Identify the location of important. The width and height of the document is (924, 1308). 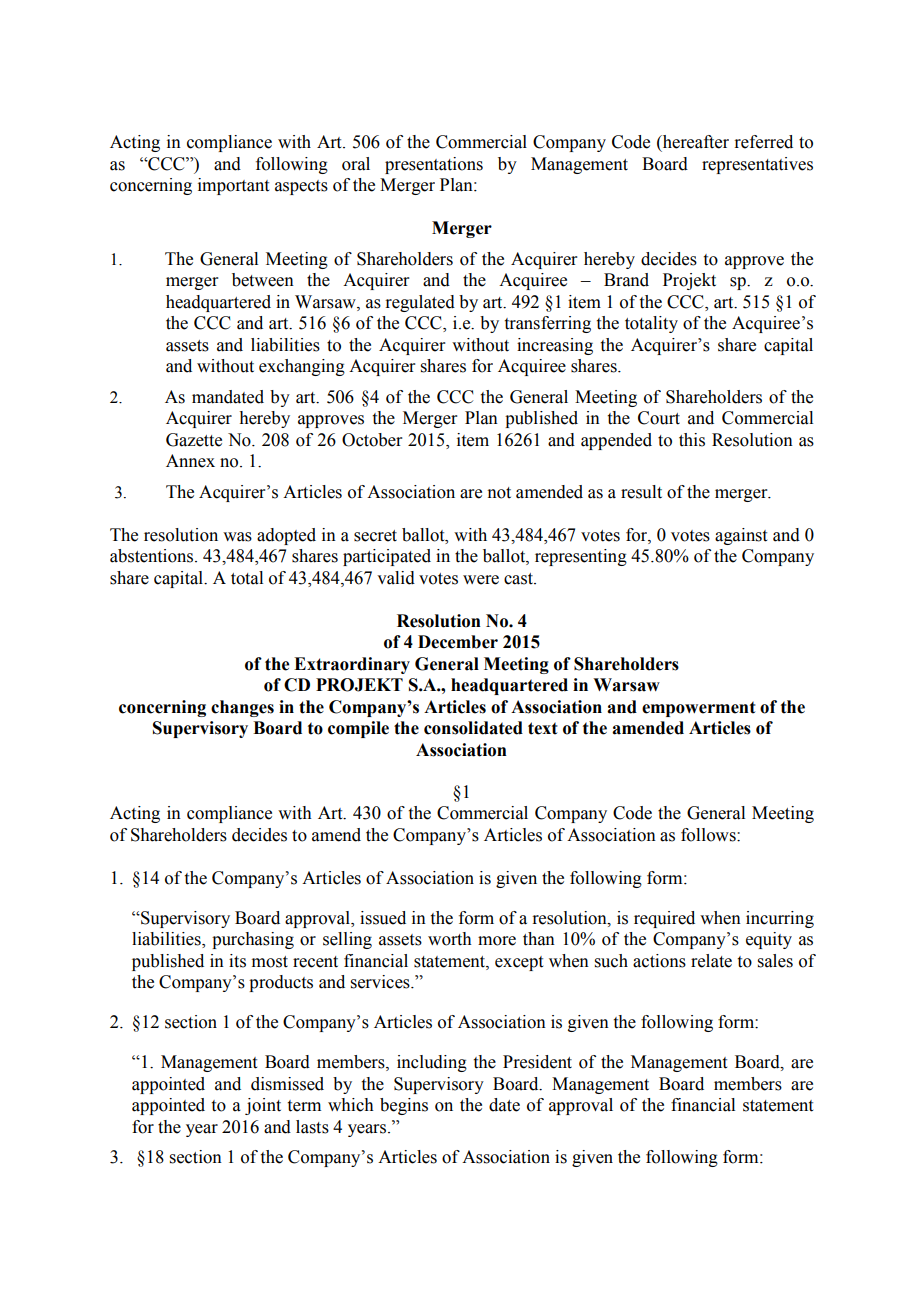
(233, 186).
